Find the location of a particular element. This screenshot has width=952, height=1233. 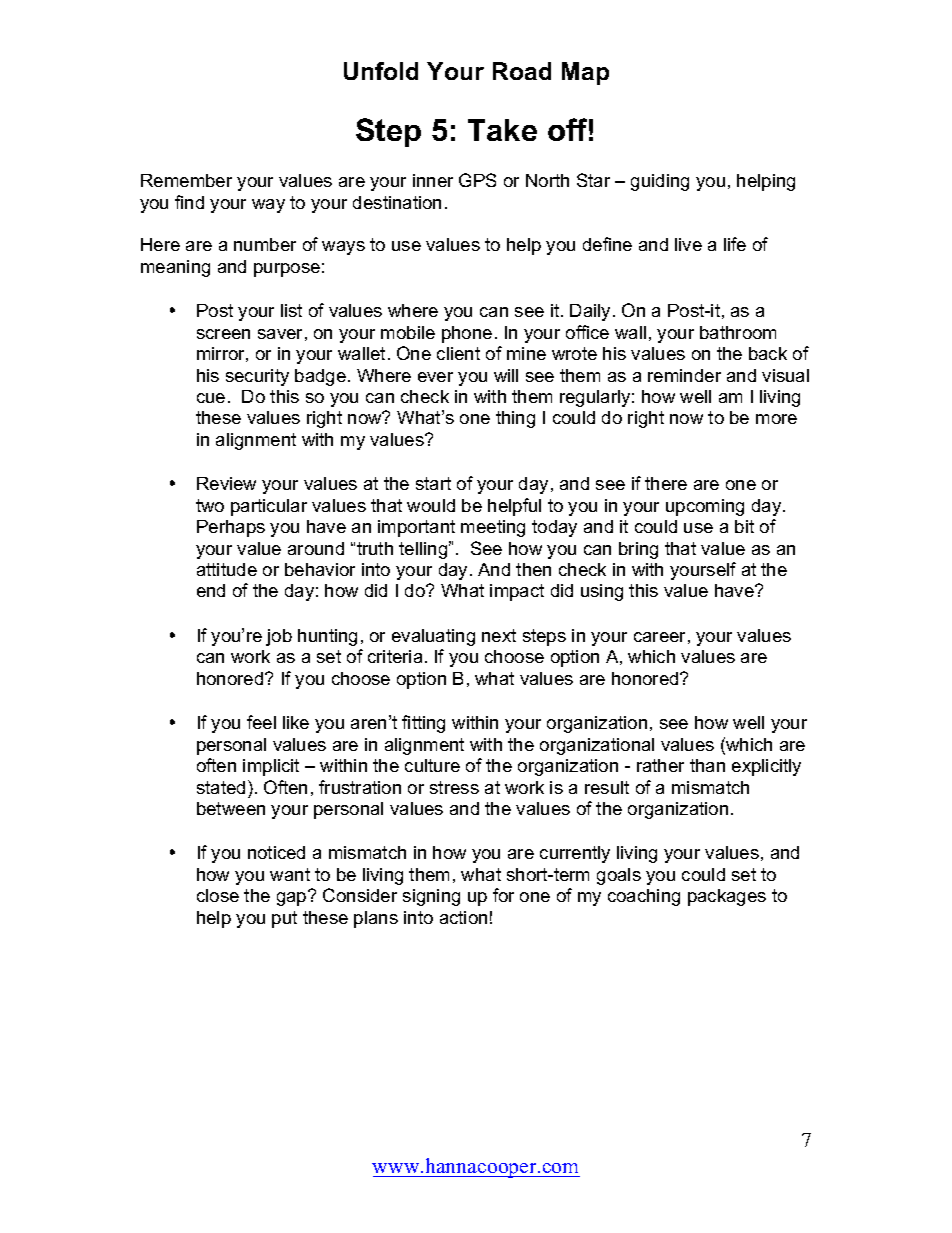

close is located at coordinates (218, 895).
